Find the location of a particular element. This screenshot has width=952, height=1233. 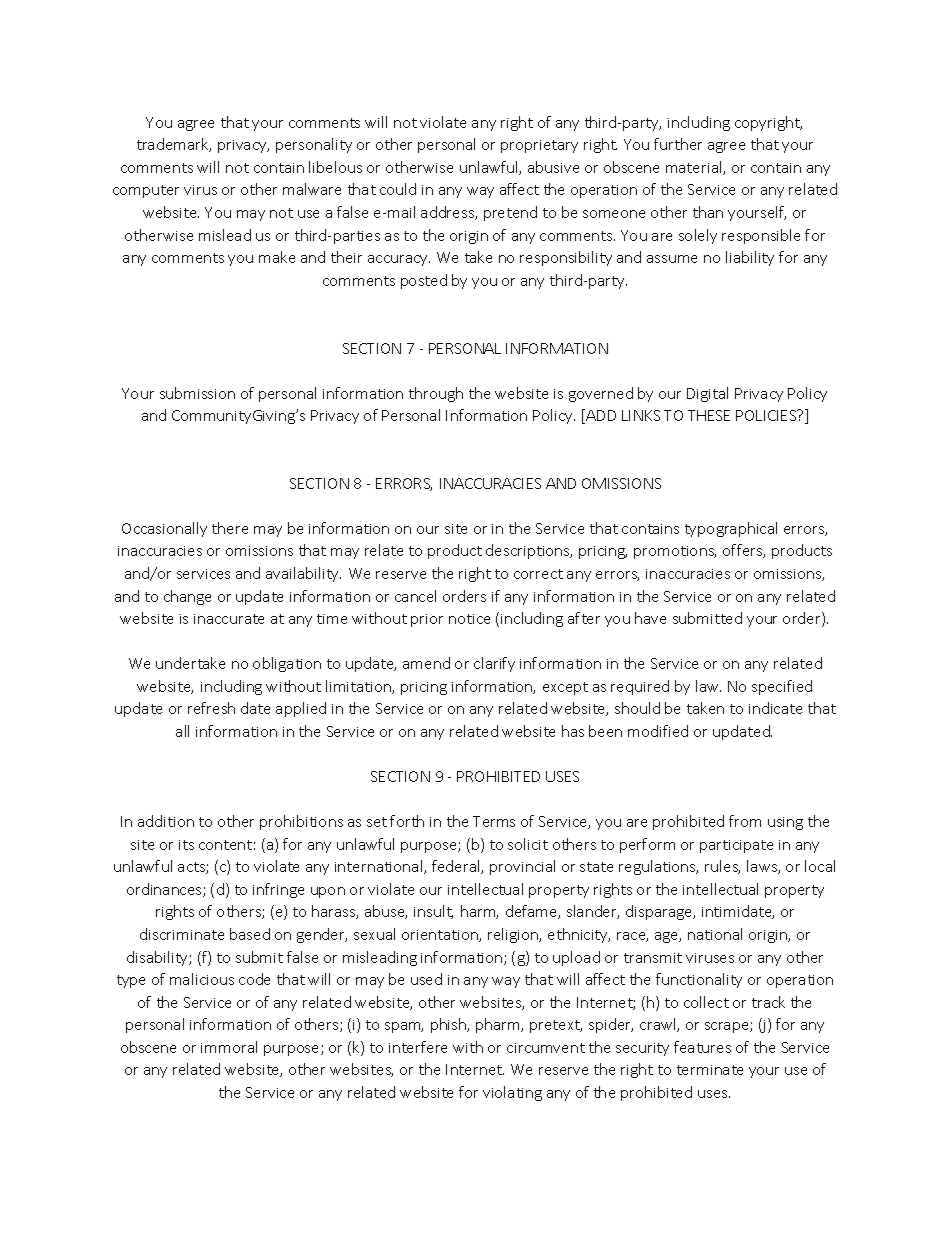

THESE is located at coordinates (709, 415).
